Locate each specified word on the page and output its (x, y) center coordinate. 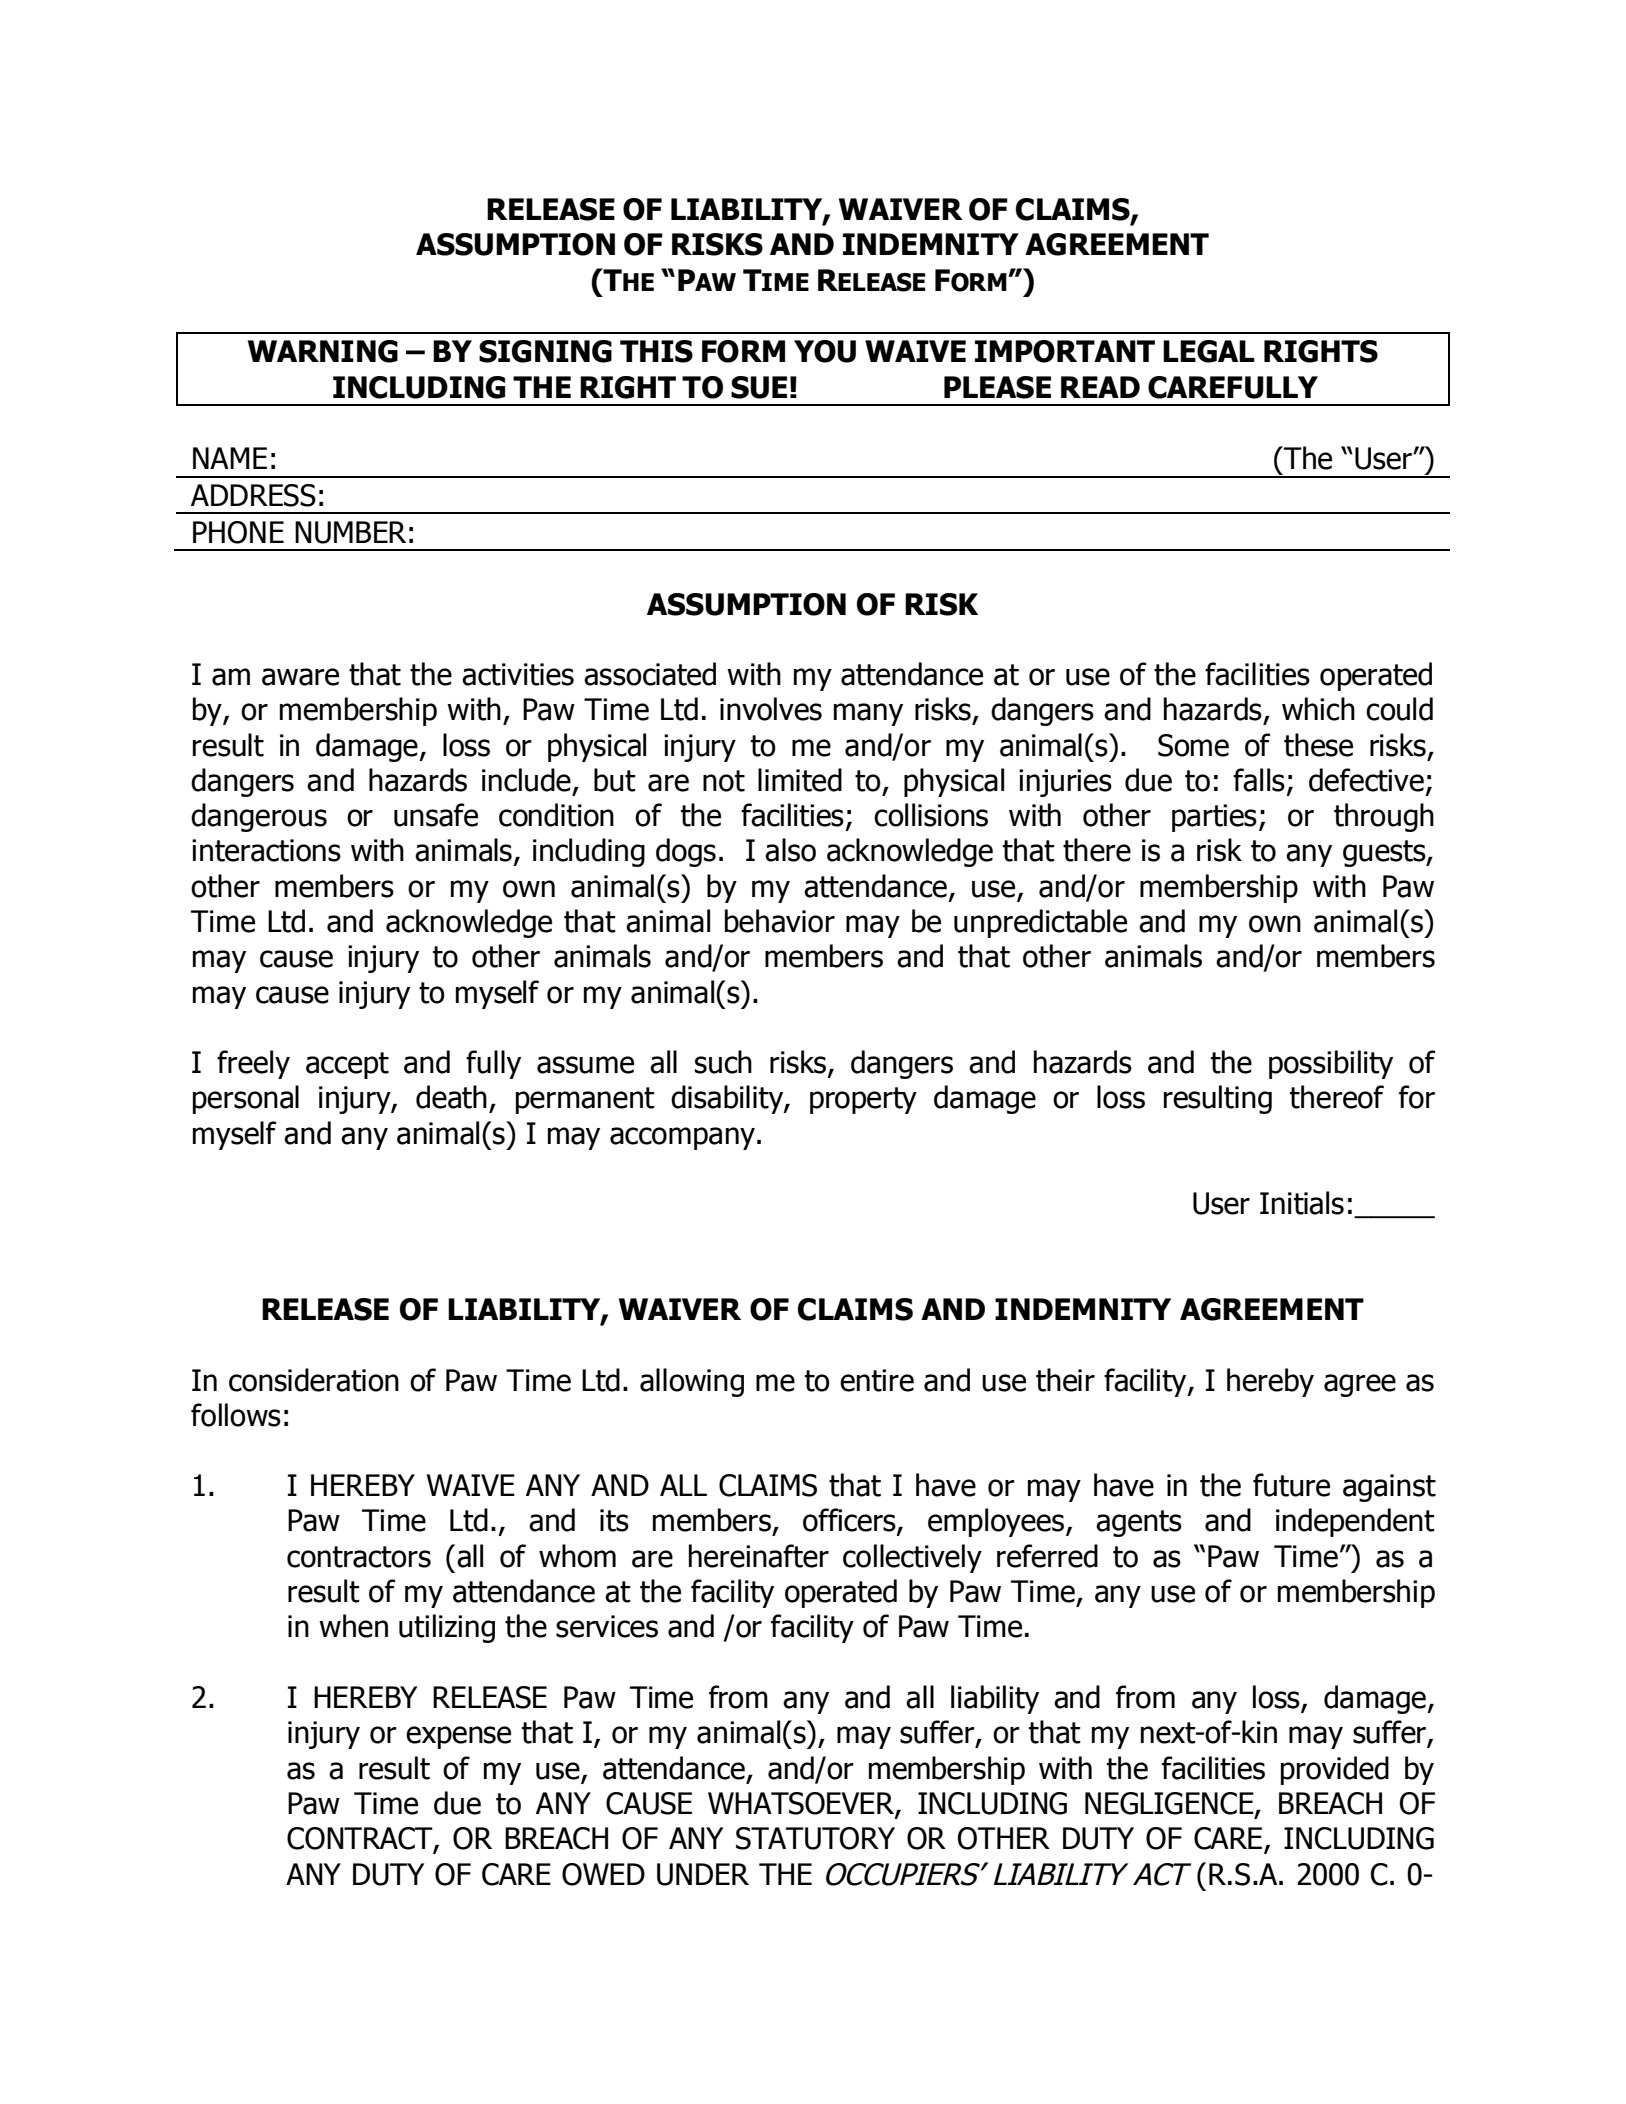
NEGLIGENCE (1170, 1804)
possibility (1331, 1064)
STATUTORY (815, 1838)
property (863, 1100)
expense (458, 1737)
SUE (759, 387)
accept (347, 1065)
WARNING (323, 351)
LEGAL (1209, 351)
